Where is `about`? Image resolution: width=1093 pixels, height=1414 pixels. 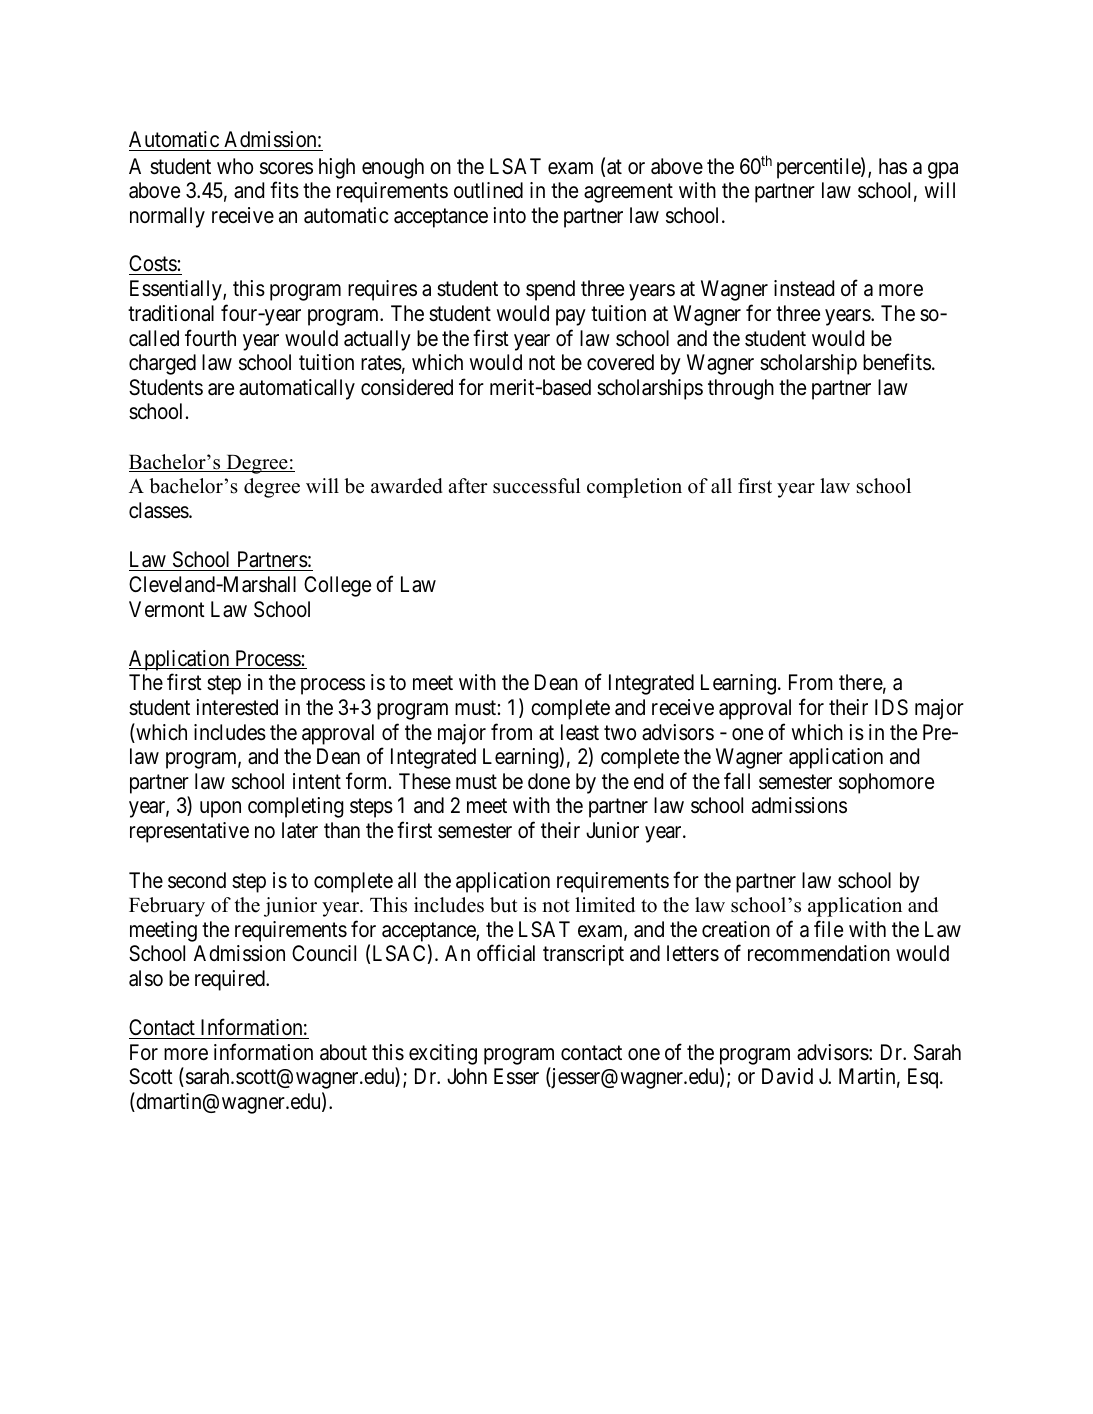
about is located at coordinates (343, 1052).
